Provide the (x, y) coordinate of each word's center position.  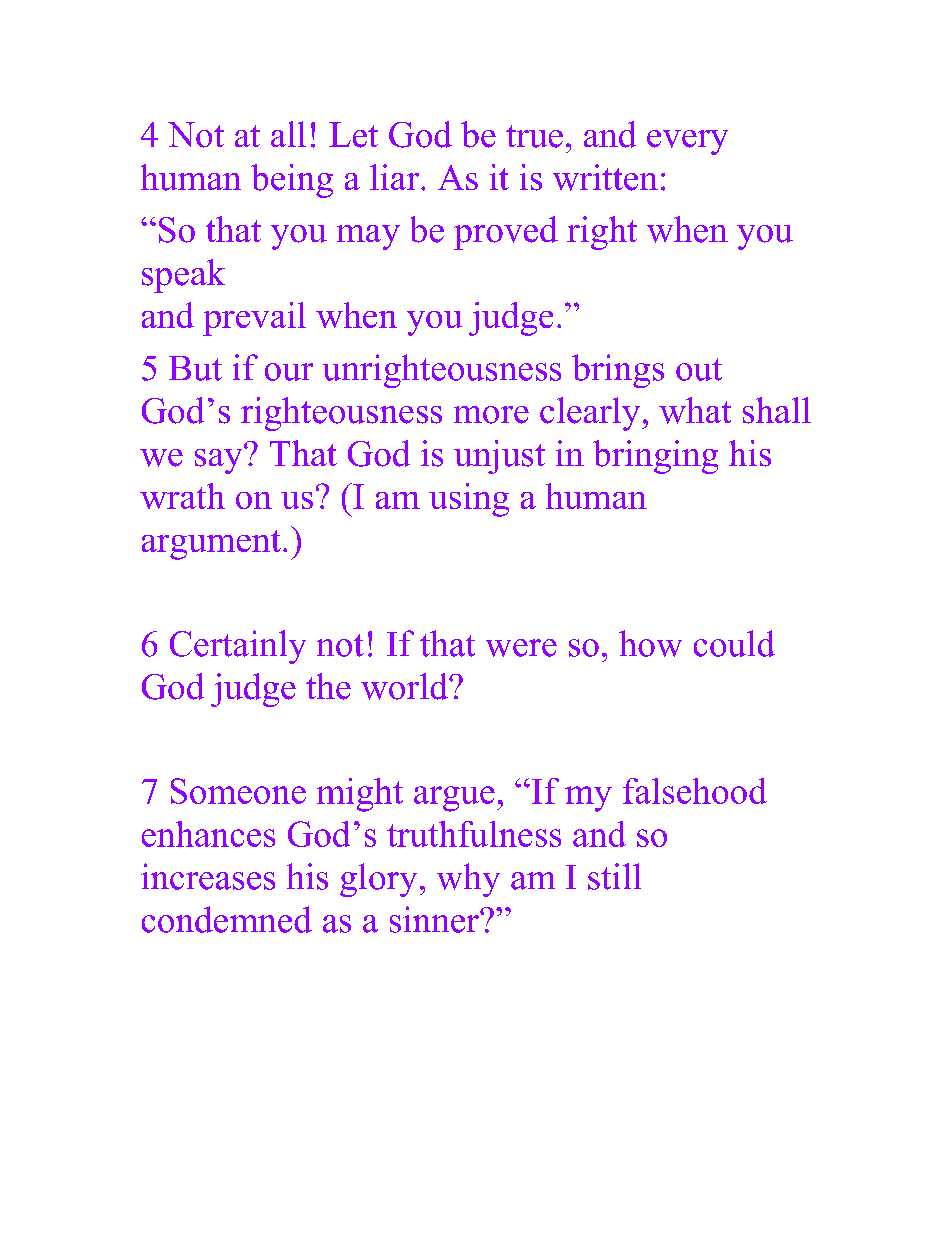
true (534, 136)
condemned (227, 919)
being (292, 181)
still (614, 876)
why (468, 880)
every (687, 142)
